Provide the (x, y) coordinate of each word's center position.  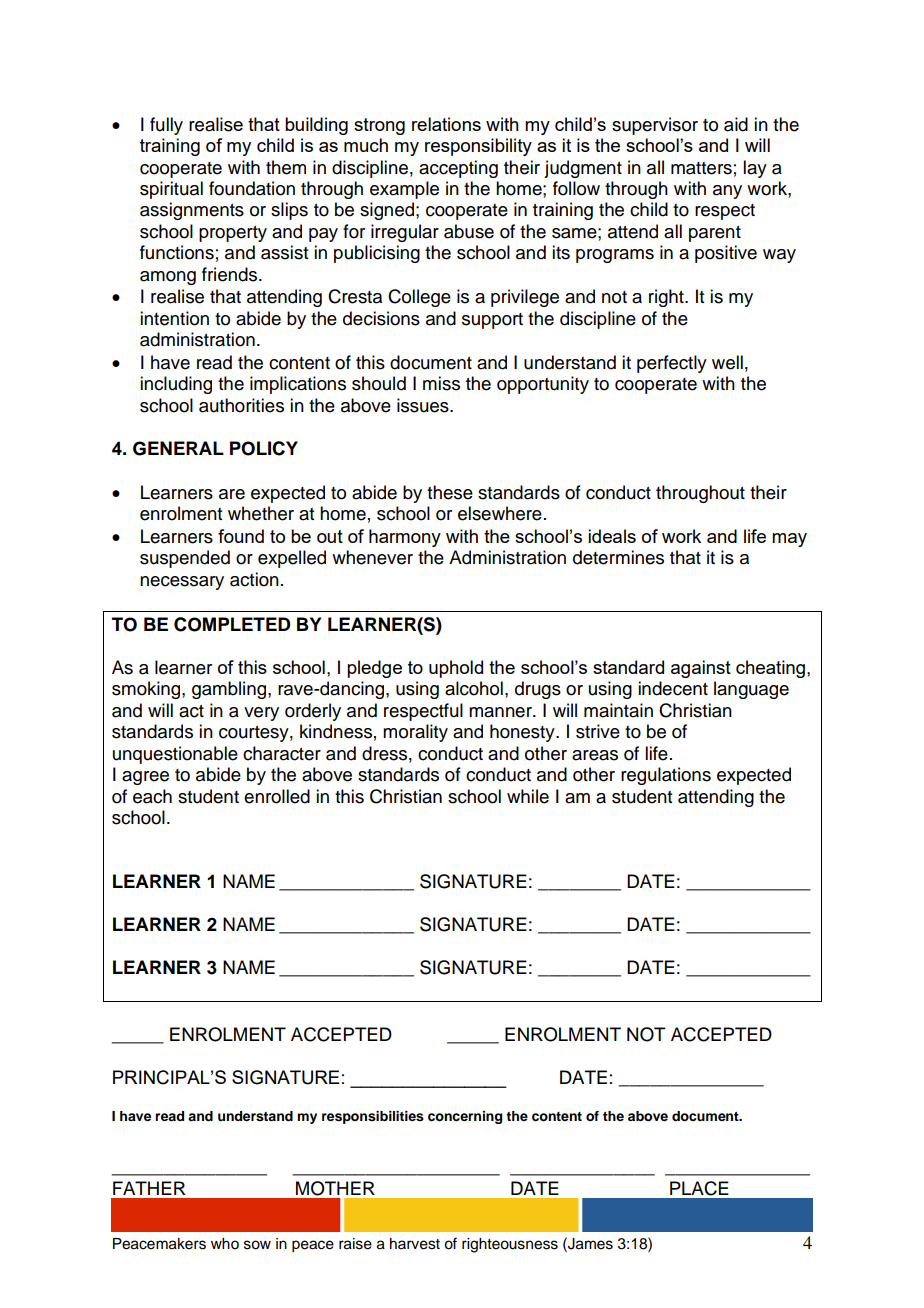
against (701, 669)
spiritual (171, 190)
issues (424, 405)
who (225, 1244)
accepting (458, 169)
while (528, 796)
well (727, 362)
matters (701, 168)
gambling (230, 690)
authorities (241, 405)
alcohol (474, 688)
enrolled (277, 796)
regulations (666, 776)
